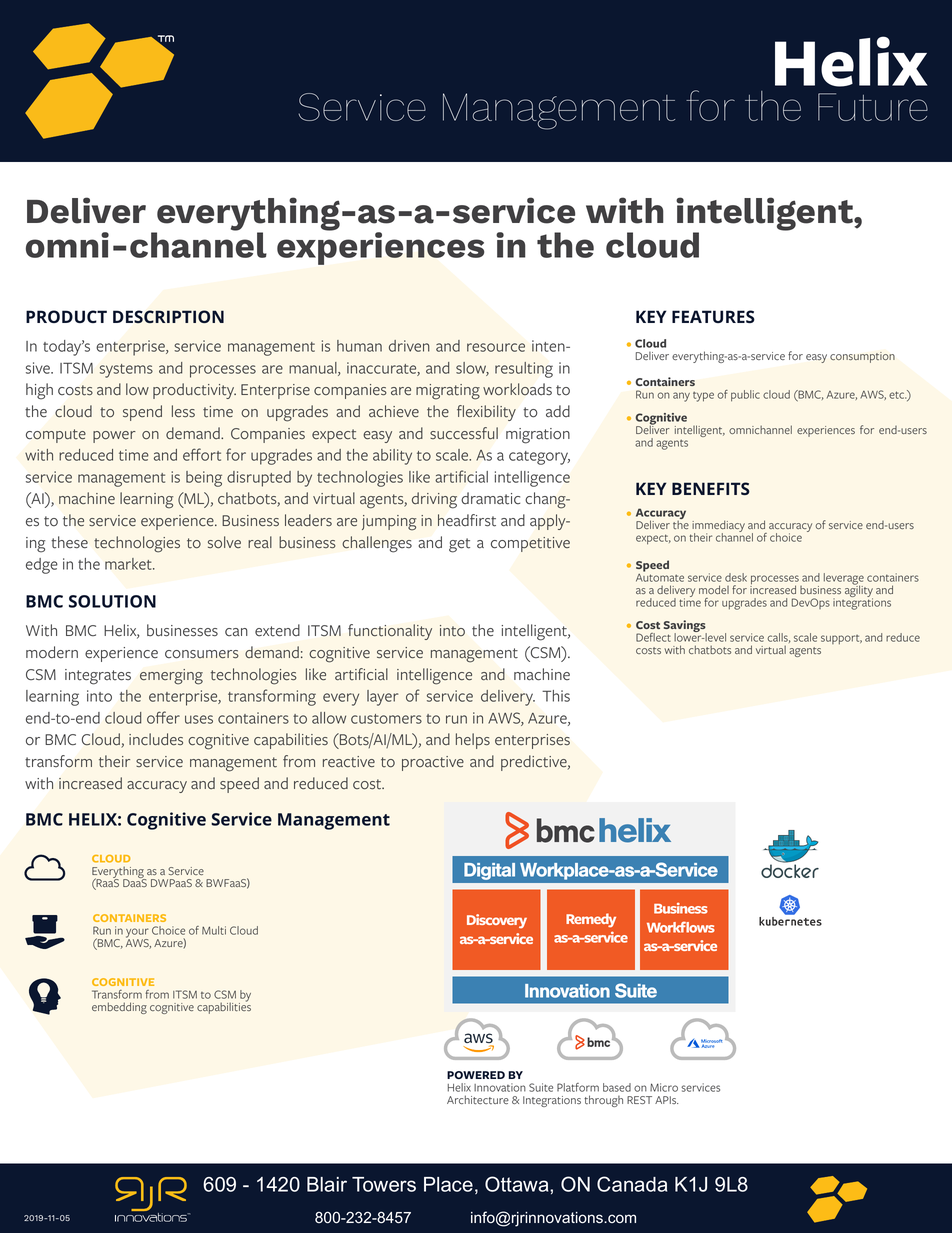 The height and width of the page is (1233, 952). What do you see at coordinates (681, 927) in the page?
I see `Workflows` at bounding box center [681, 927].
